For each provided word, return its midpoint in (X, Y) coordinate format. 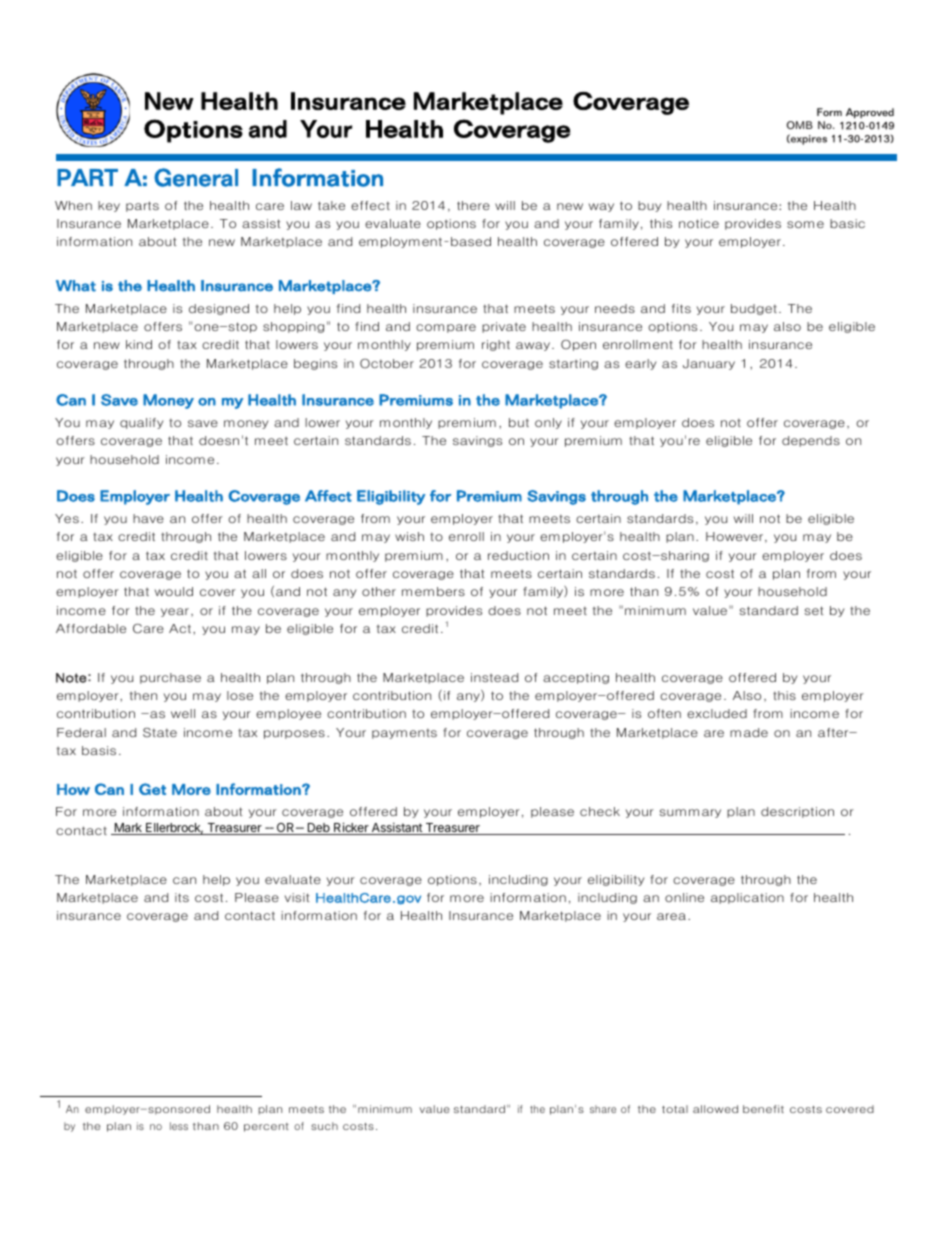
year (175, 612)
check (600, 811)
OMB (800, 125)
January (709, 364)
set (814, 610)
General (196, 177)
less (179, 1126)
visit (297, 897)
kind (139, 344)
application (747, 898)
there (473, 205)
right (496, 345)
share (603, 1109)
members (433, 591)
